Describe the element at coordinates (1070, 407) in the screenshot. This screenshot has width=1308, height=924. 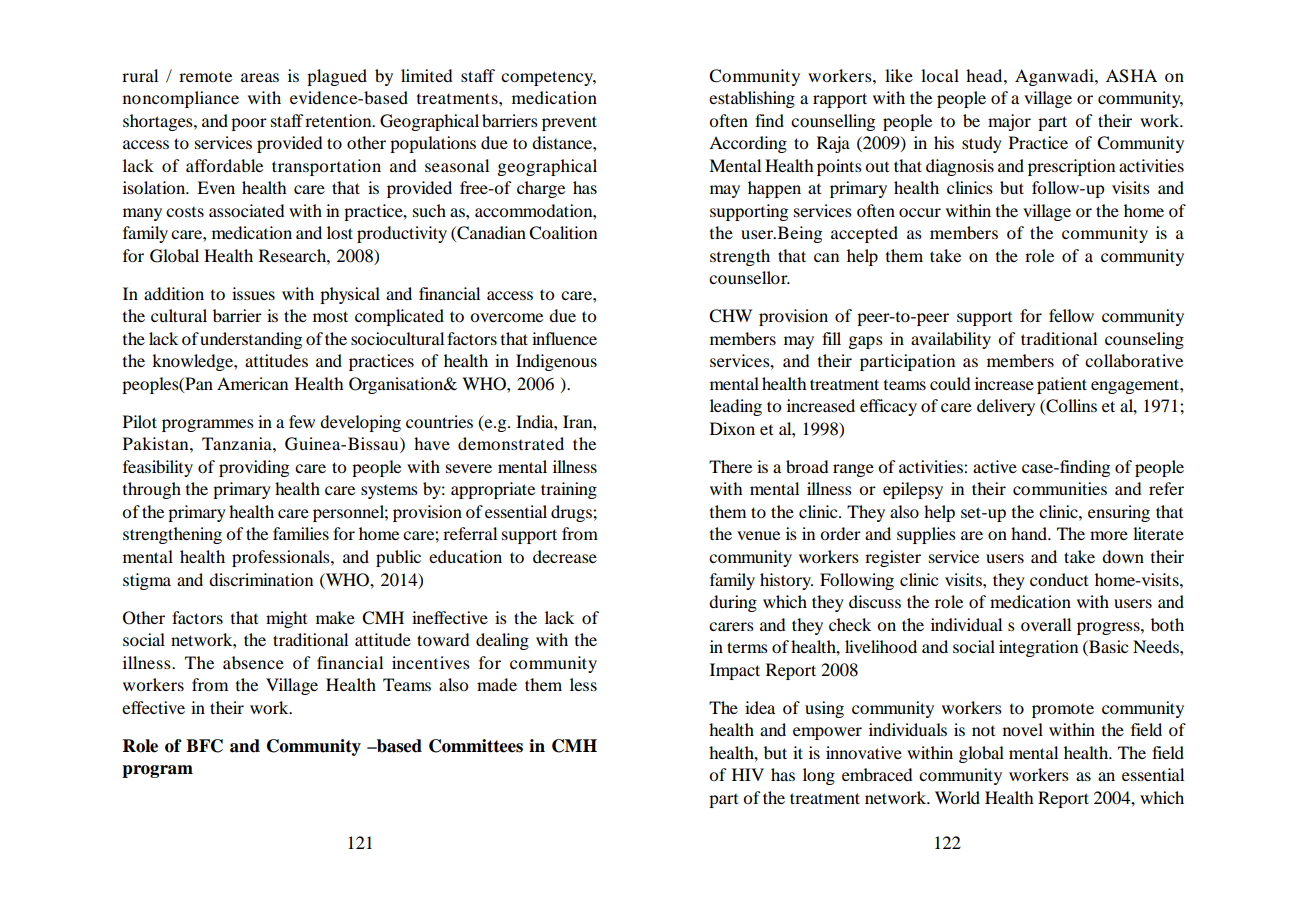
I see `Collins` at that location.
